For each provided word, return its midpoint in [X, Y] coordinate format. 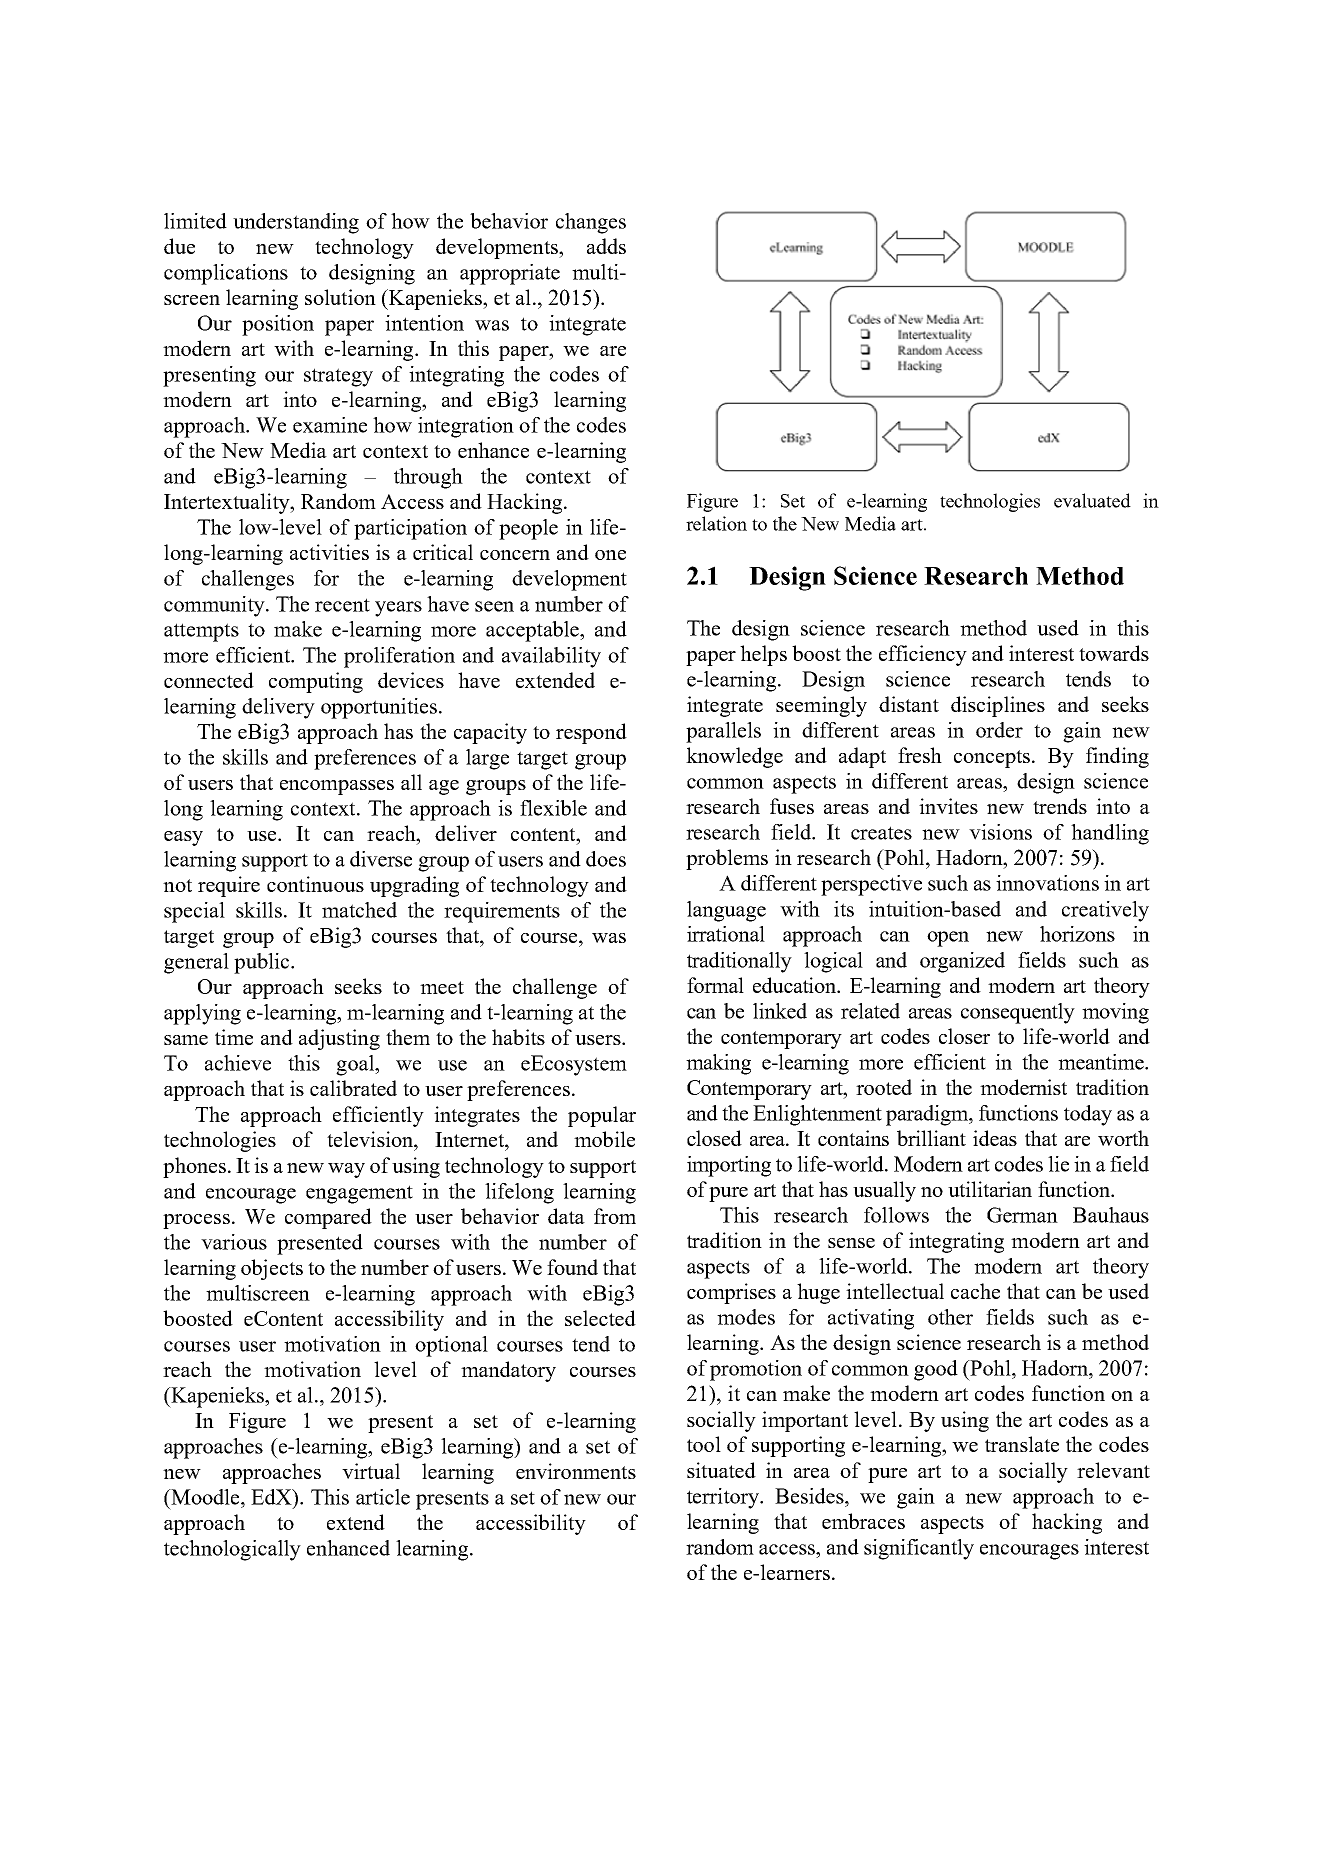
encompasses [337, 787]
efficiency [923, 655]
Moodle [205, 1497]
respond [591, 733]
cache [975, 1291]
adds [606, 246]
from [615, 1216]
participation [410, 529]
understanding [296, 223]
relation [716, 523]
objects [272, 1269]
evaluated [1092, 500]
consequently [1018, 1013]
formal [715, 985]
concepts [993, 759]
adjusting [339, 1039]
